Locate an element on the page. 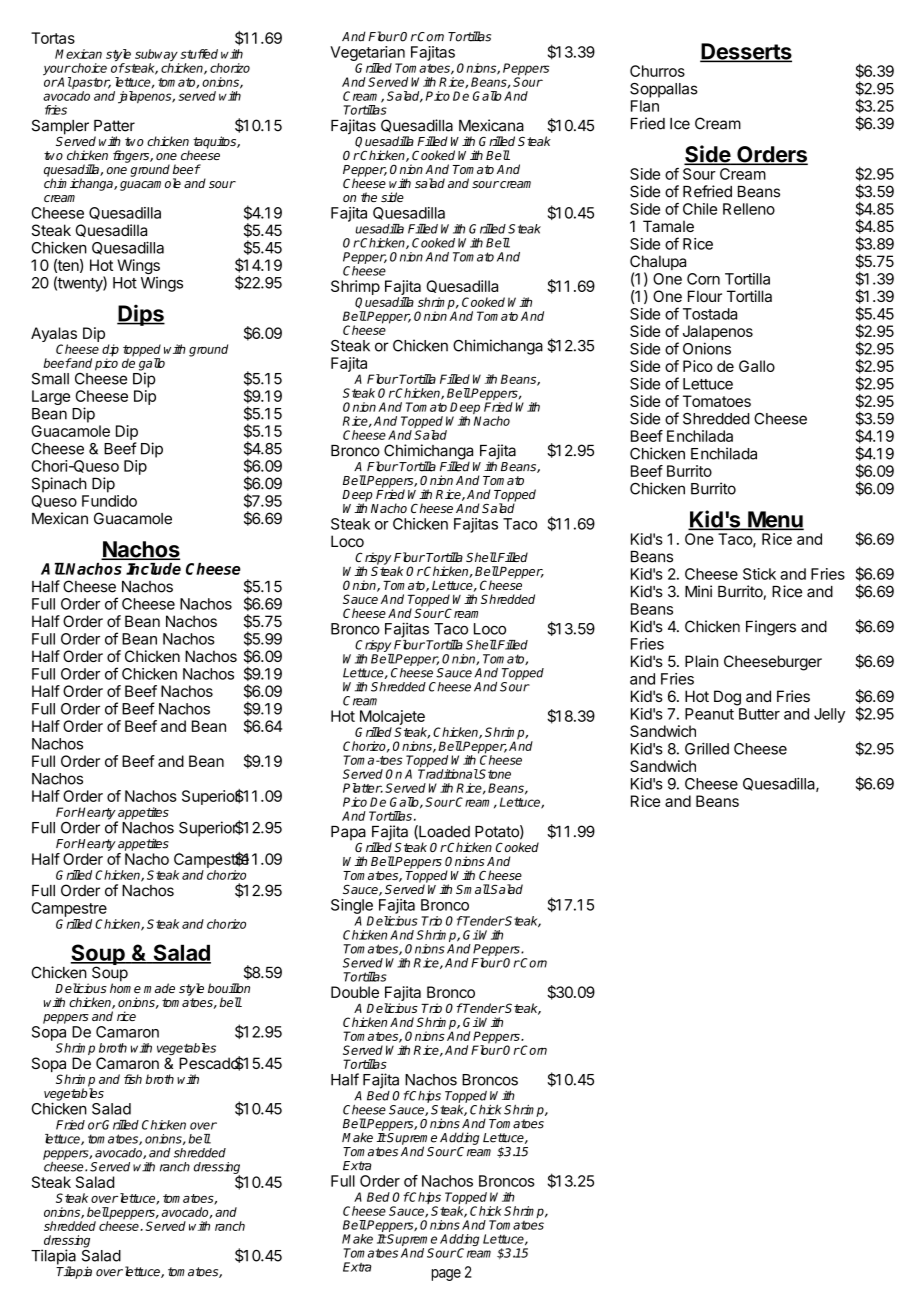 This image has width=924, height=1308. Churros is located at coordinates (657, 71).
